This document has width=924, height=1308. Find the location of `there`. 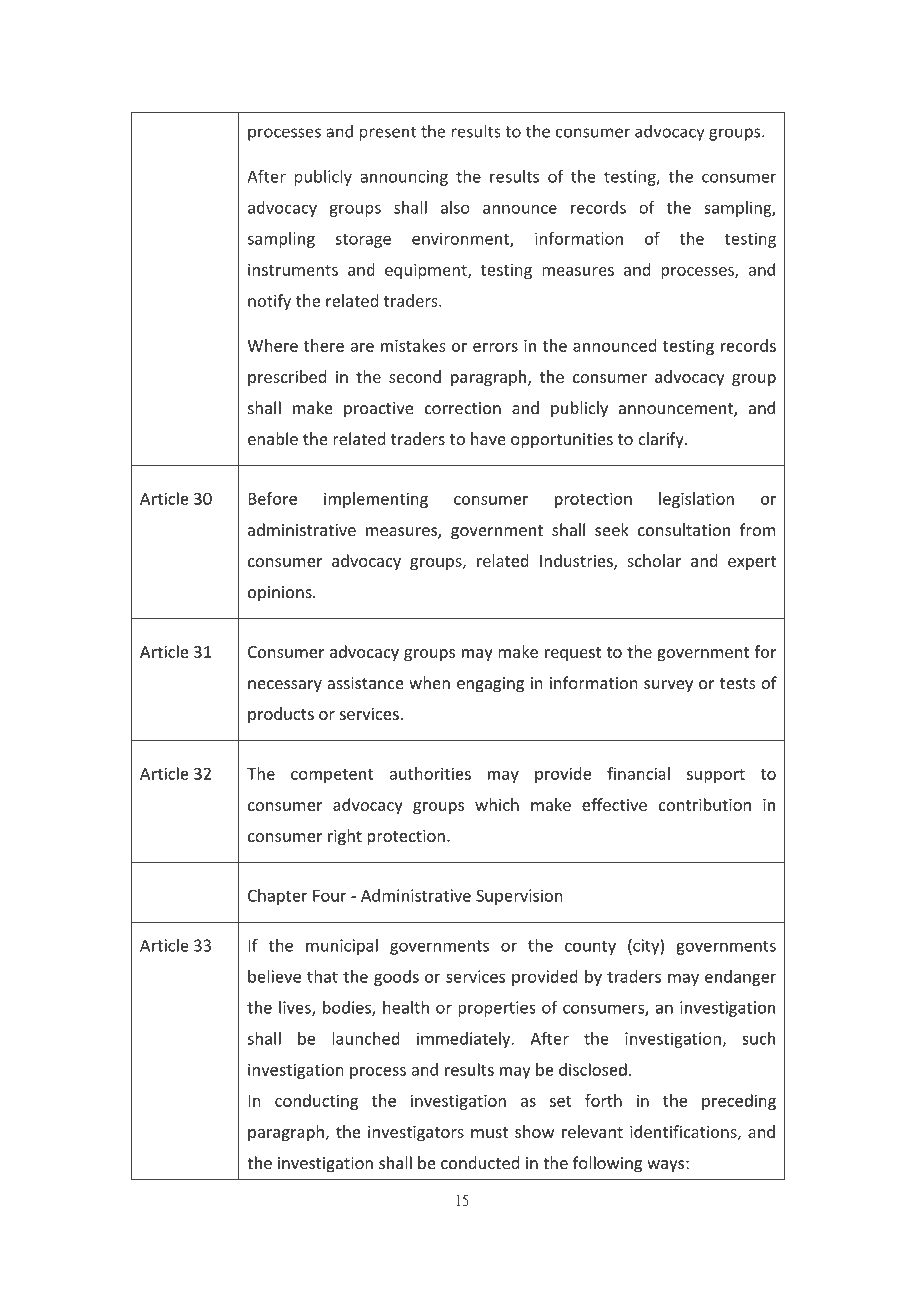

there is located at coordinates (324, 345).
